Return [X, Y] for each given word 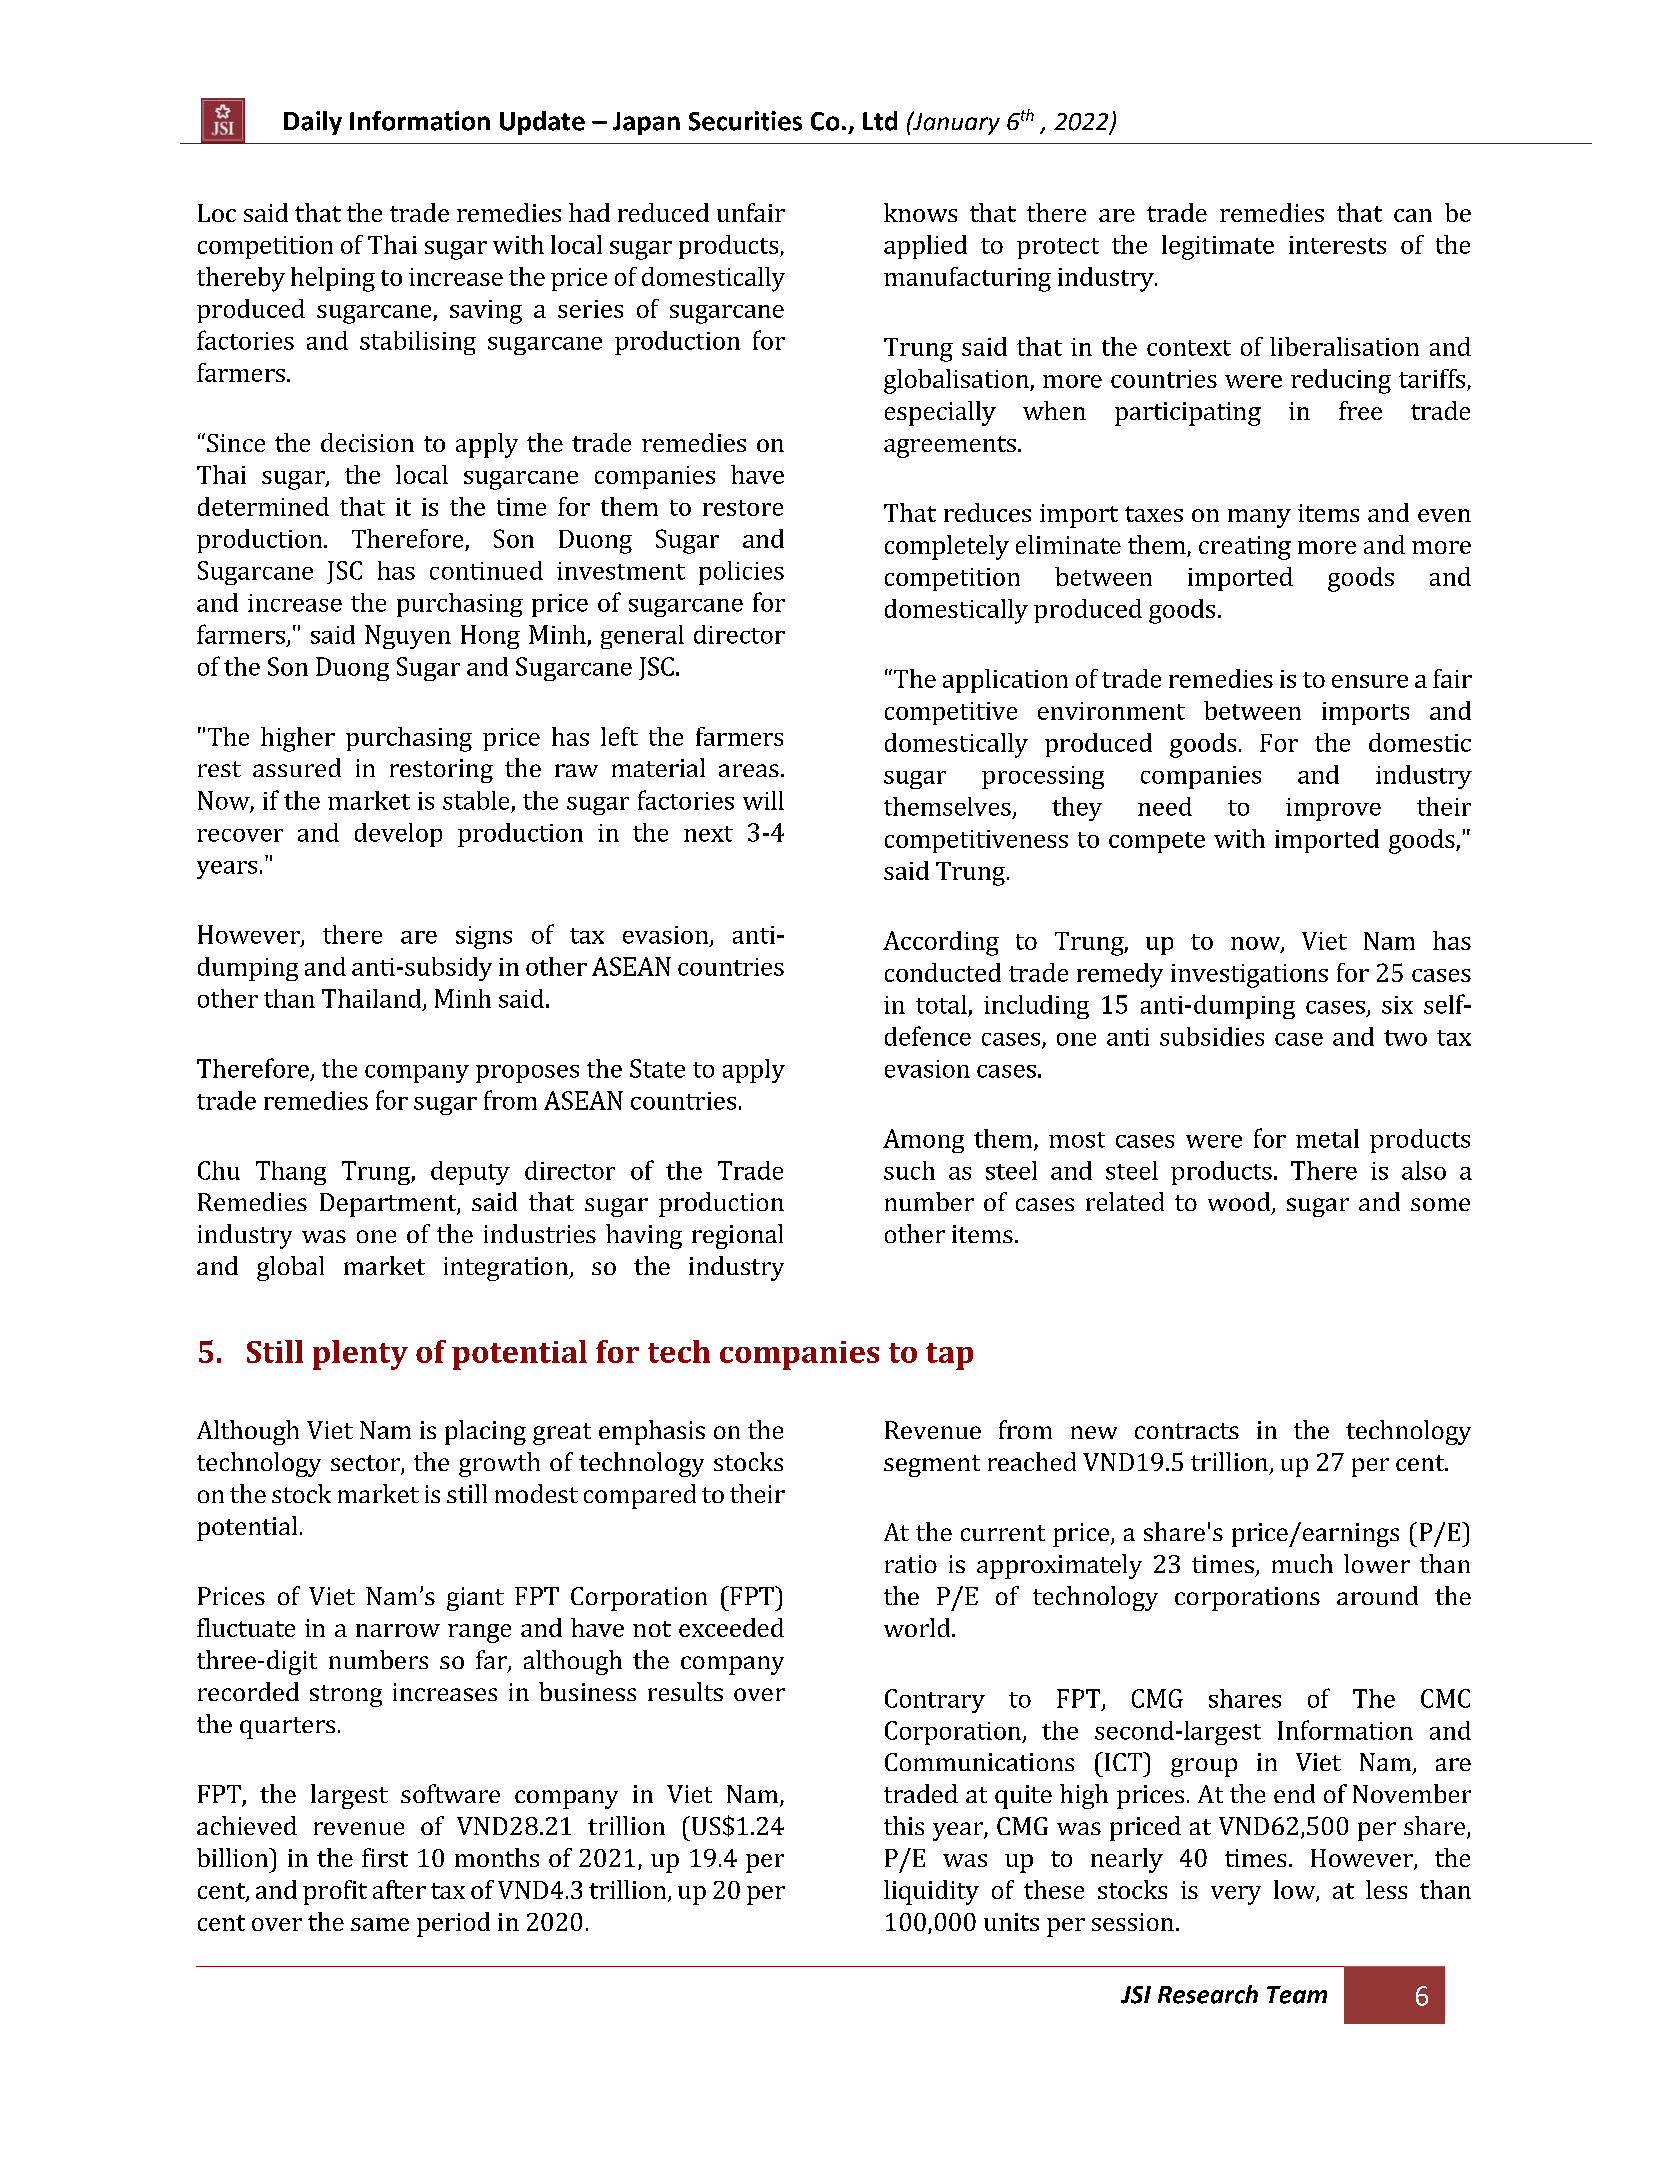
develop [398, 835]
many [1259, 518]
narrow [398, 1630]
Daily [313, 123]
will [763, 800]
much [1302, 1563]
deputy [470, 1173]
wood [1240, 1203]
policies [741, 573]
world [918, 1627]
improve [1333, 809]
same [380, 1924]
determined [263, 506]
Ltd [880, 121]
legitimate [1218, 247]
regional [737, 1236]
